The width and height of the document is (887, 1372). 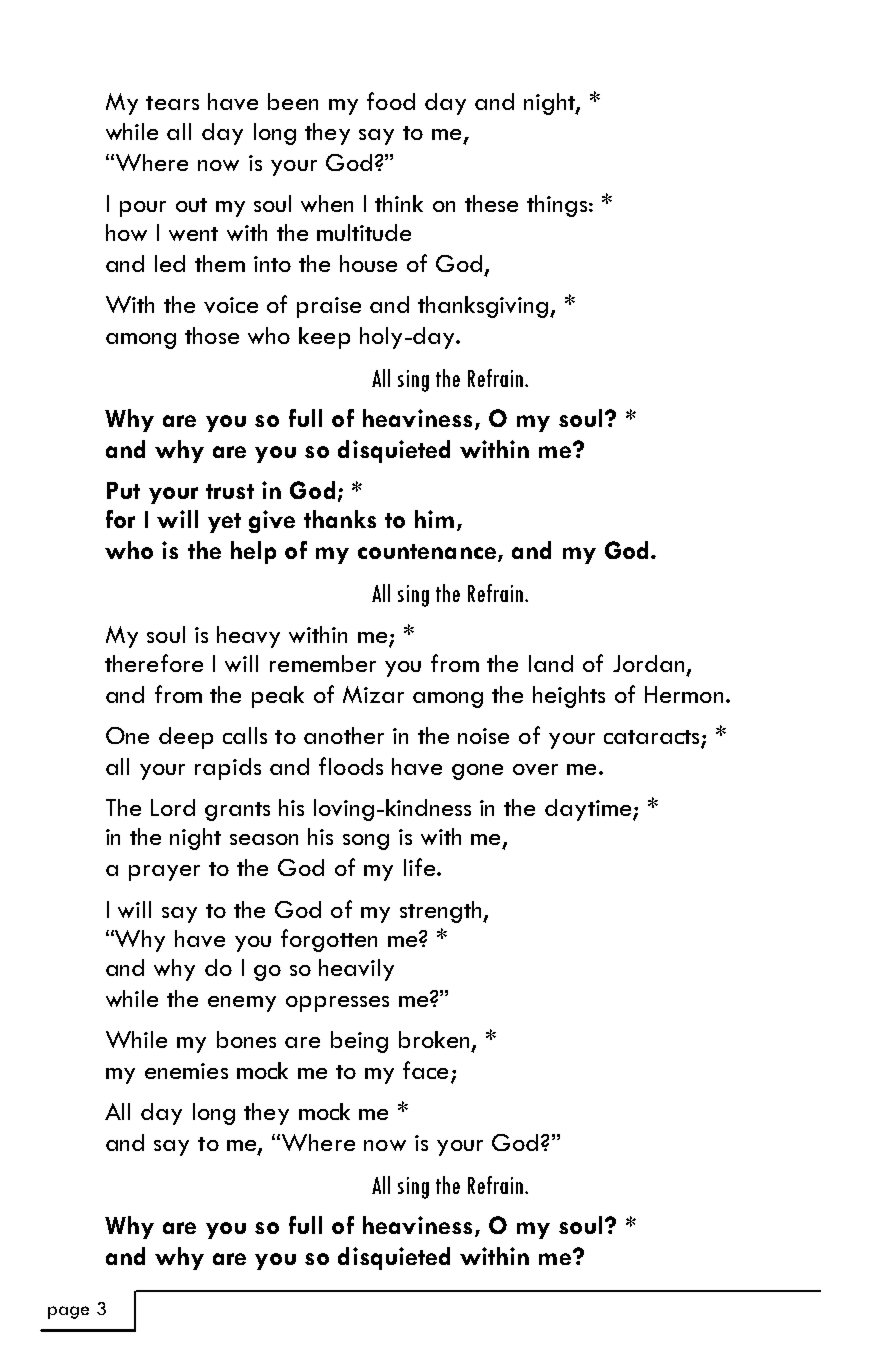 What do you see at coordinates (557, 206) in the document?
I see `things` at bounding box center [557, 206].
